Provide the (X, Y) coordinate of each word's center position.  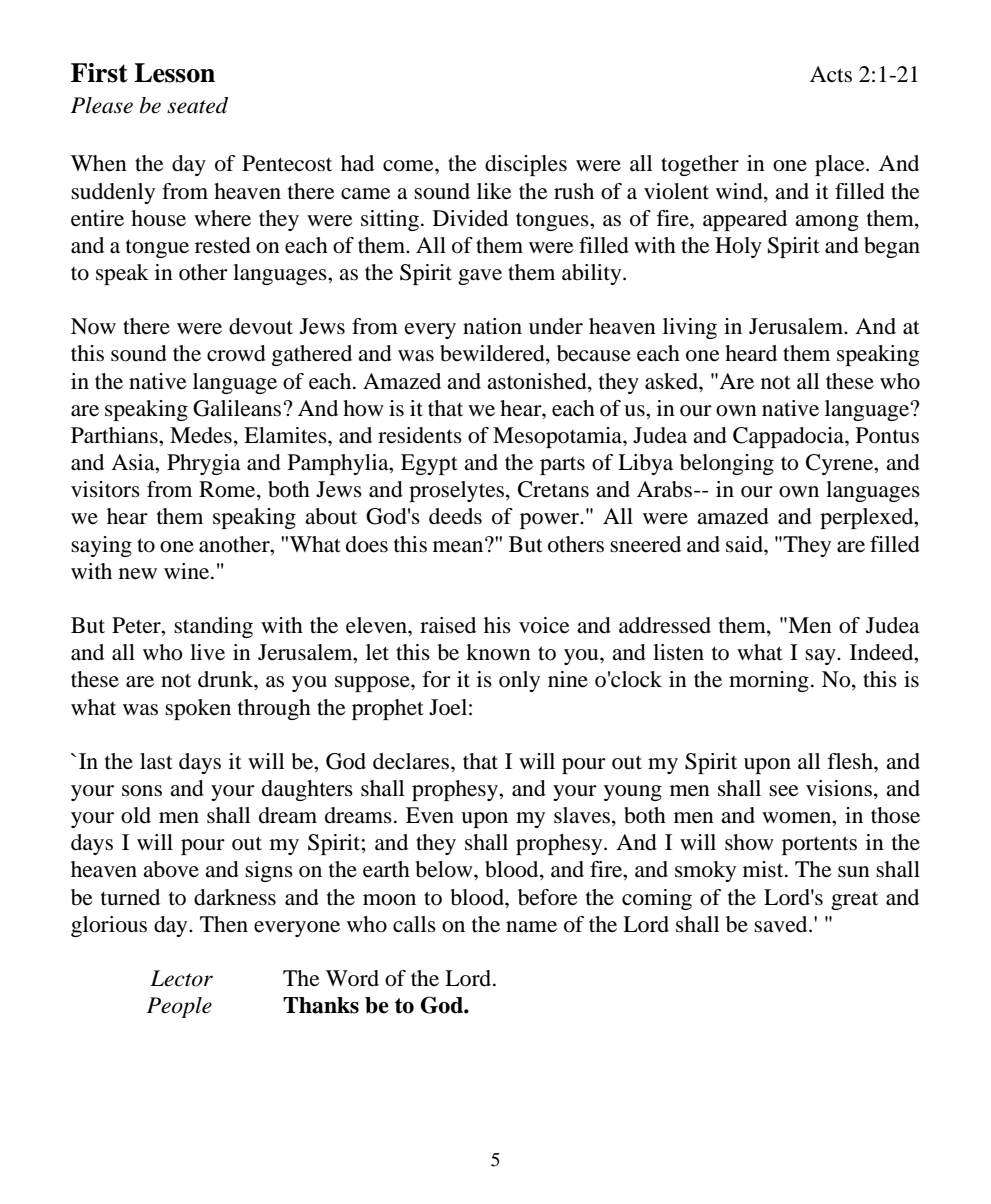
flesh (851, 761)
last (156, 761)
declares (412, 761)
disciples (526, 165)
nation (492, 326)
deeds (455, 516)
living (690, 328)
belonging (727, 464)
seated (197, 105)
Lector (181, 978)
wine (188, 571)
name (531, 927)
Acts (831, 74)
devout (261, 326)
